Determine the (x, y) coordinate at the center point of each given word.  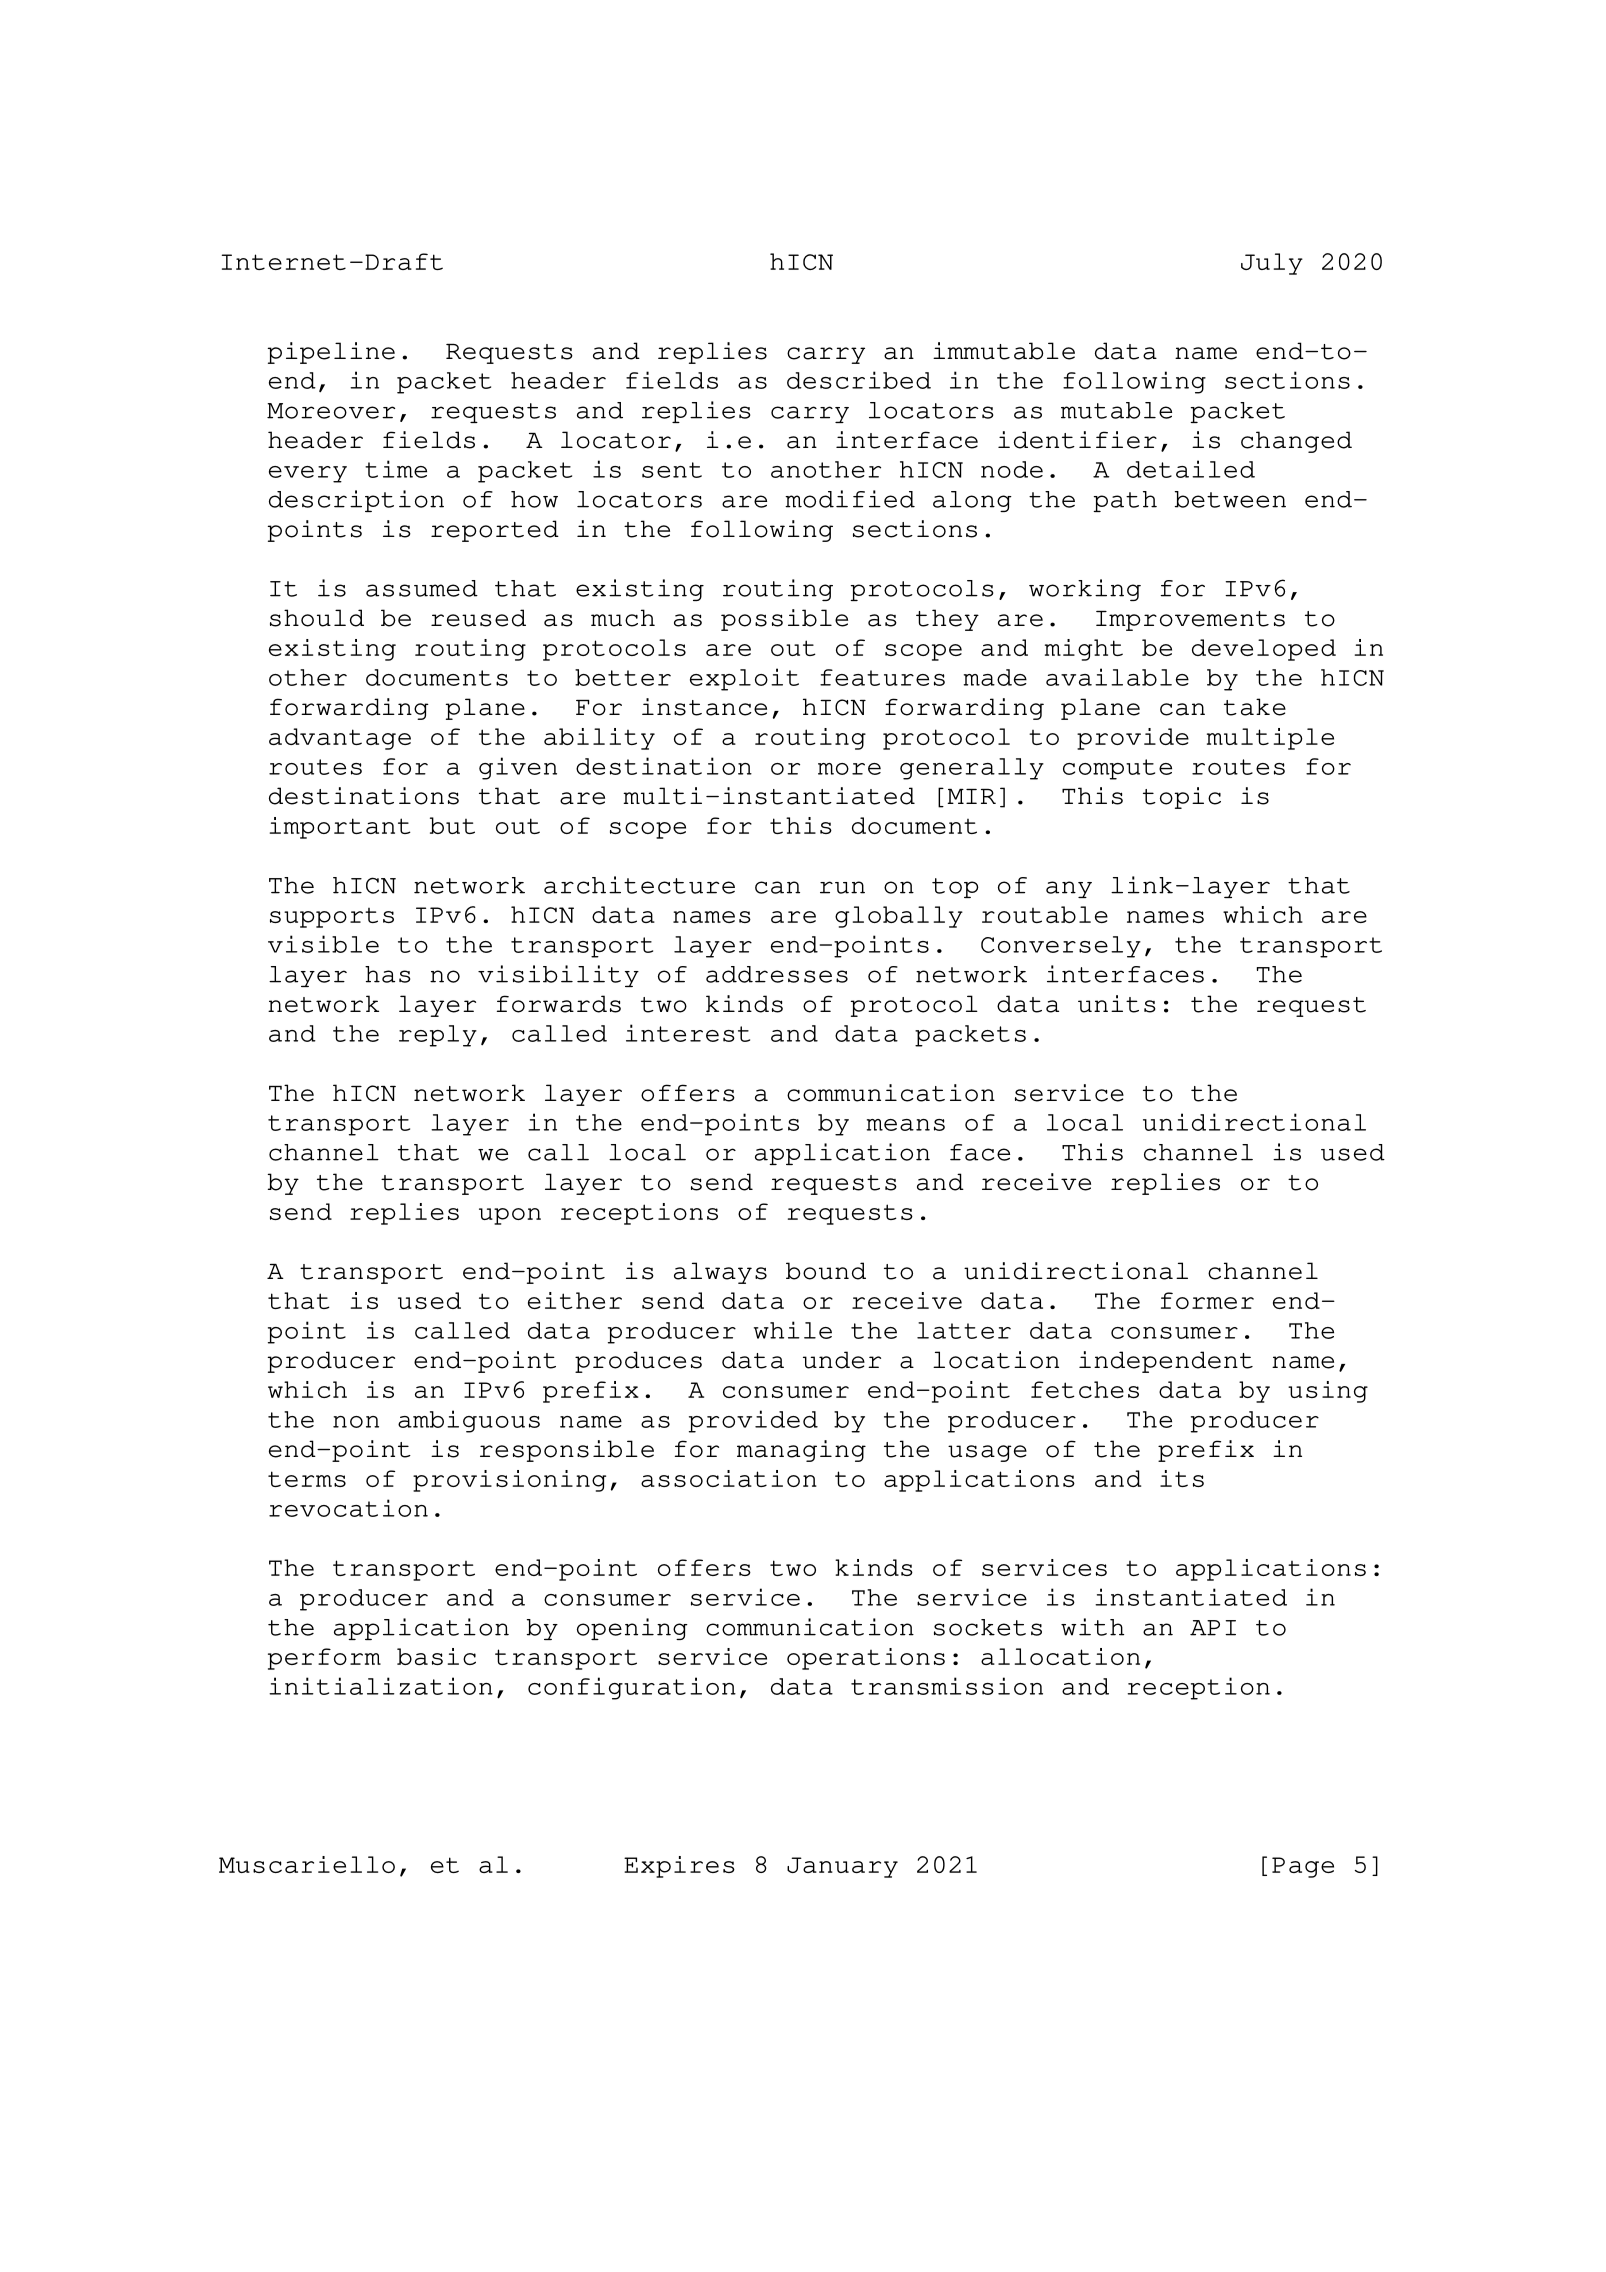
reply (438, 1036)
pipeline (331, 353)
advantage (340, 739)
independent (1166, 1362)
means (906, 1125)
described (859, 380)
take (1255, 707)
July (1272, 264)
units (1117, 1004)
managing (801, 1451)
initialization (381, 1686)
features (882, 677)
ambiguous (469, 1421)
